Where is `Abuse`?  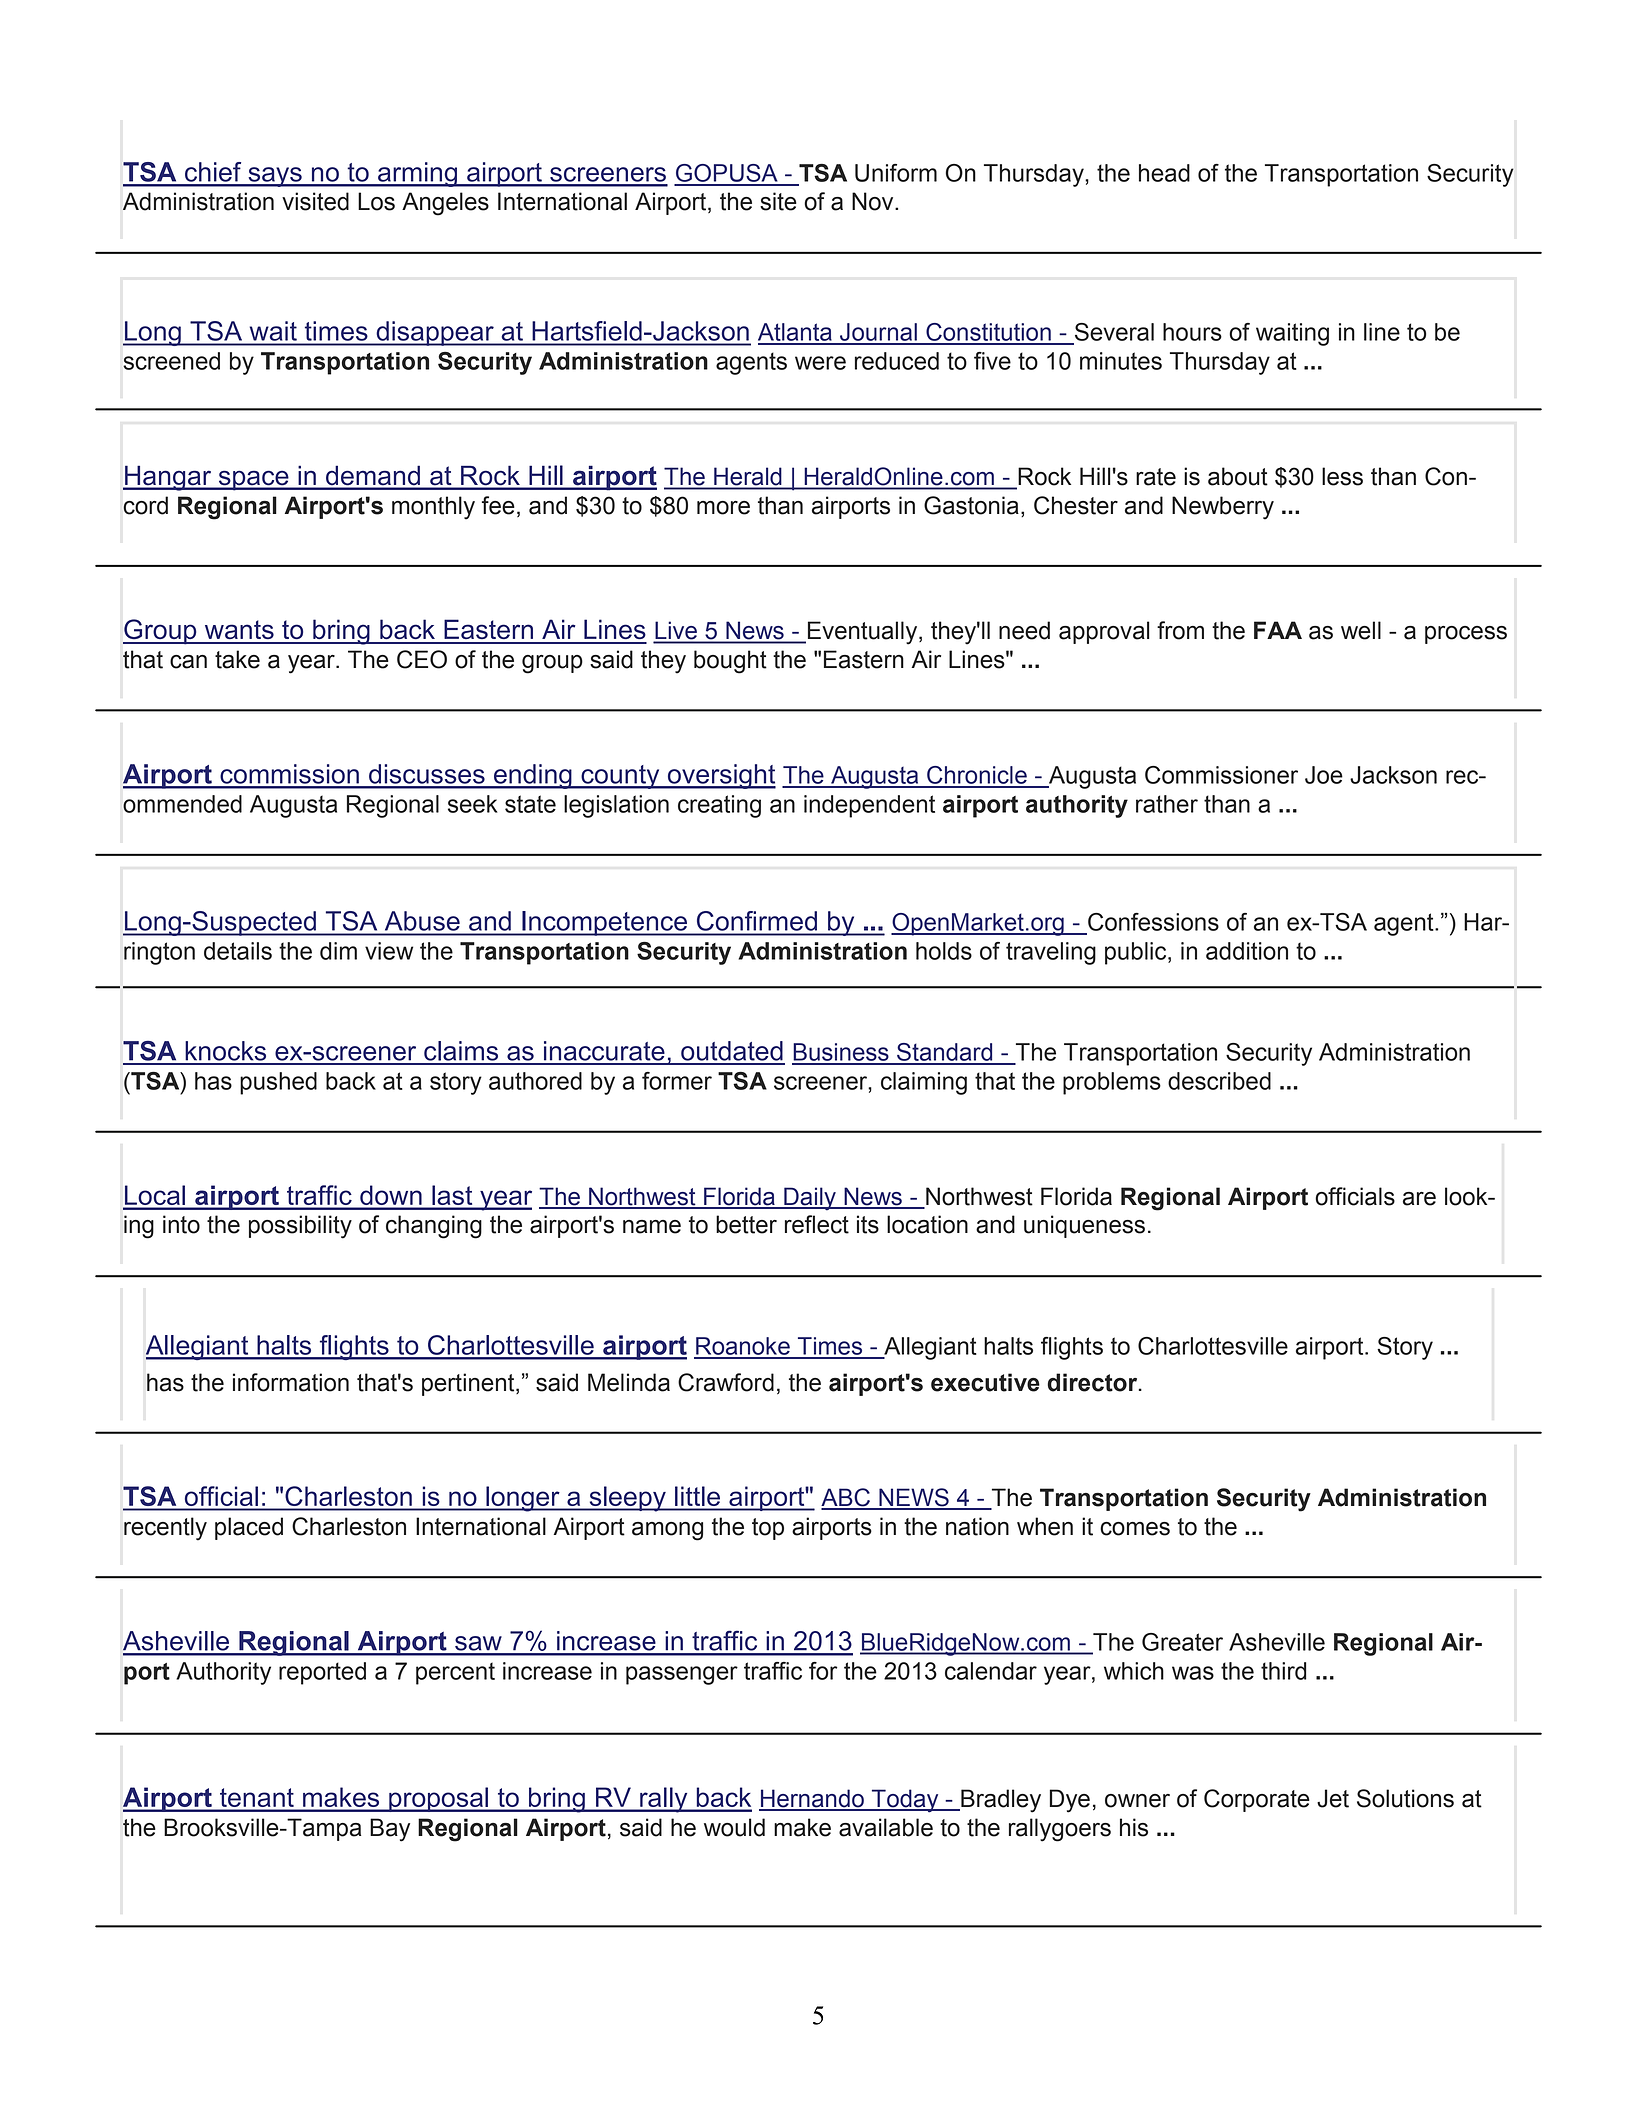 Abuse is located at coordinates (422, 921).
